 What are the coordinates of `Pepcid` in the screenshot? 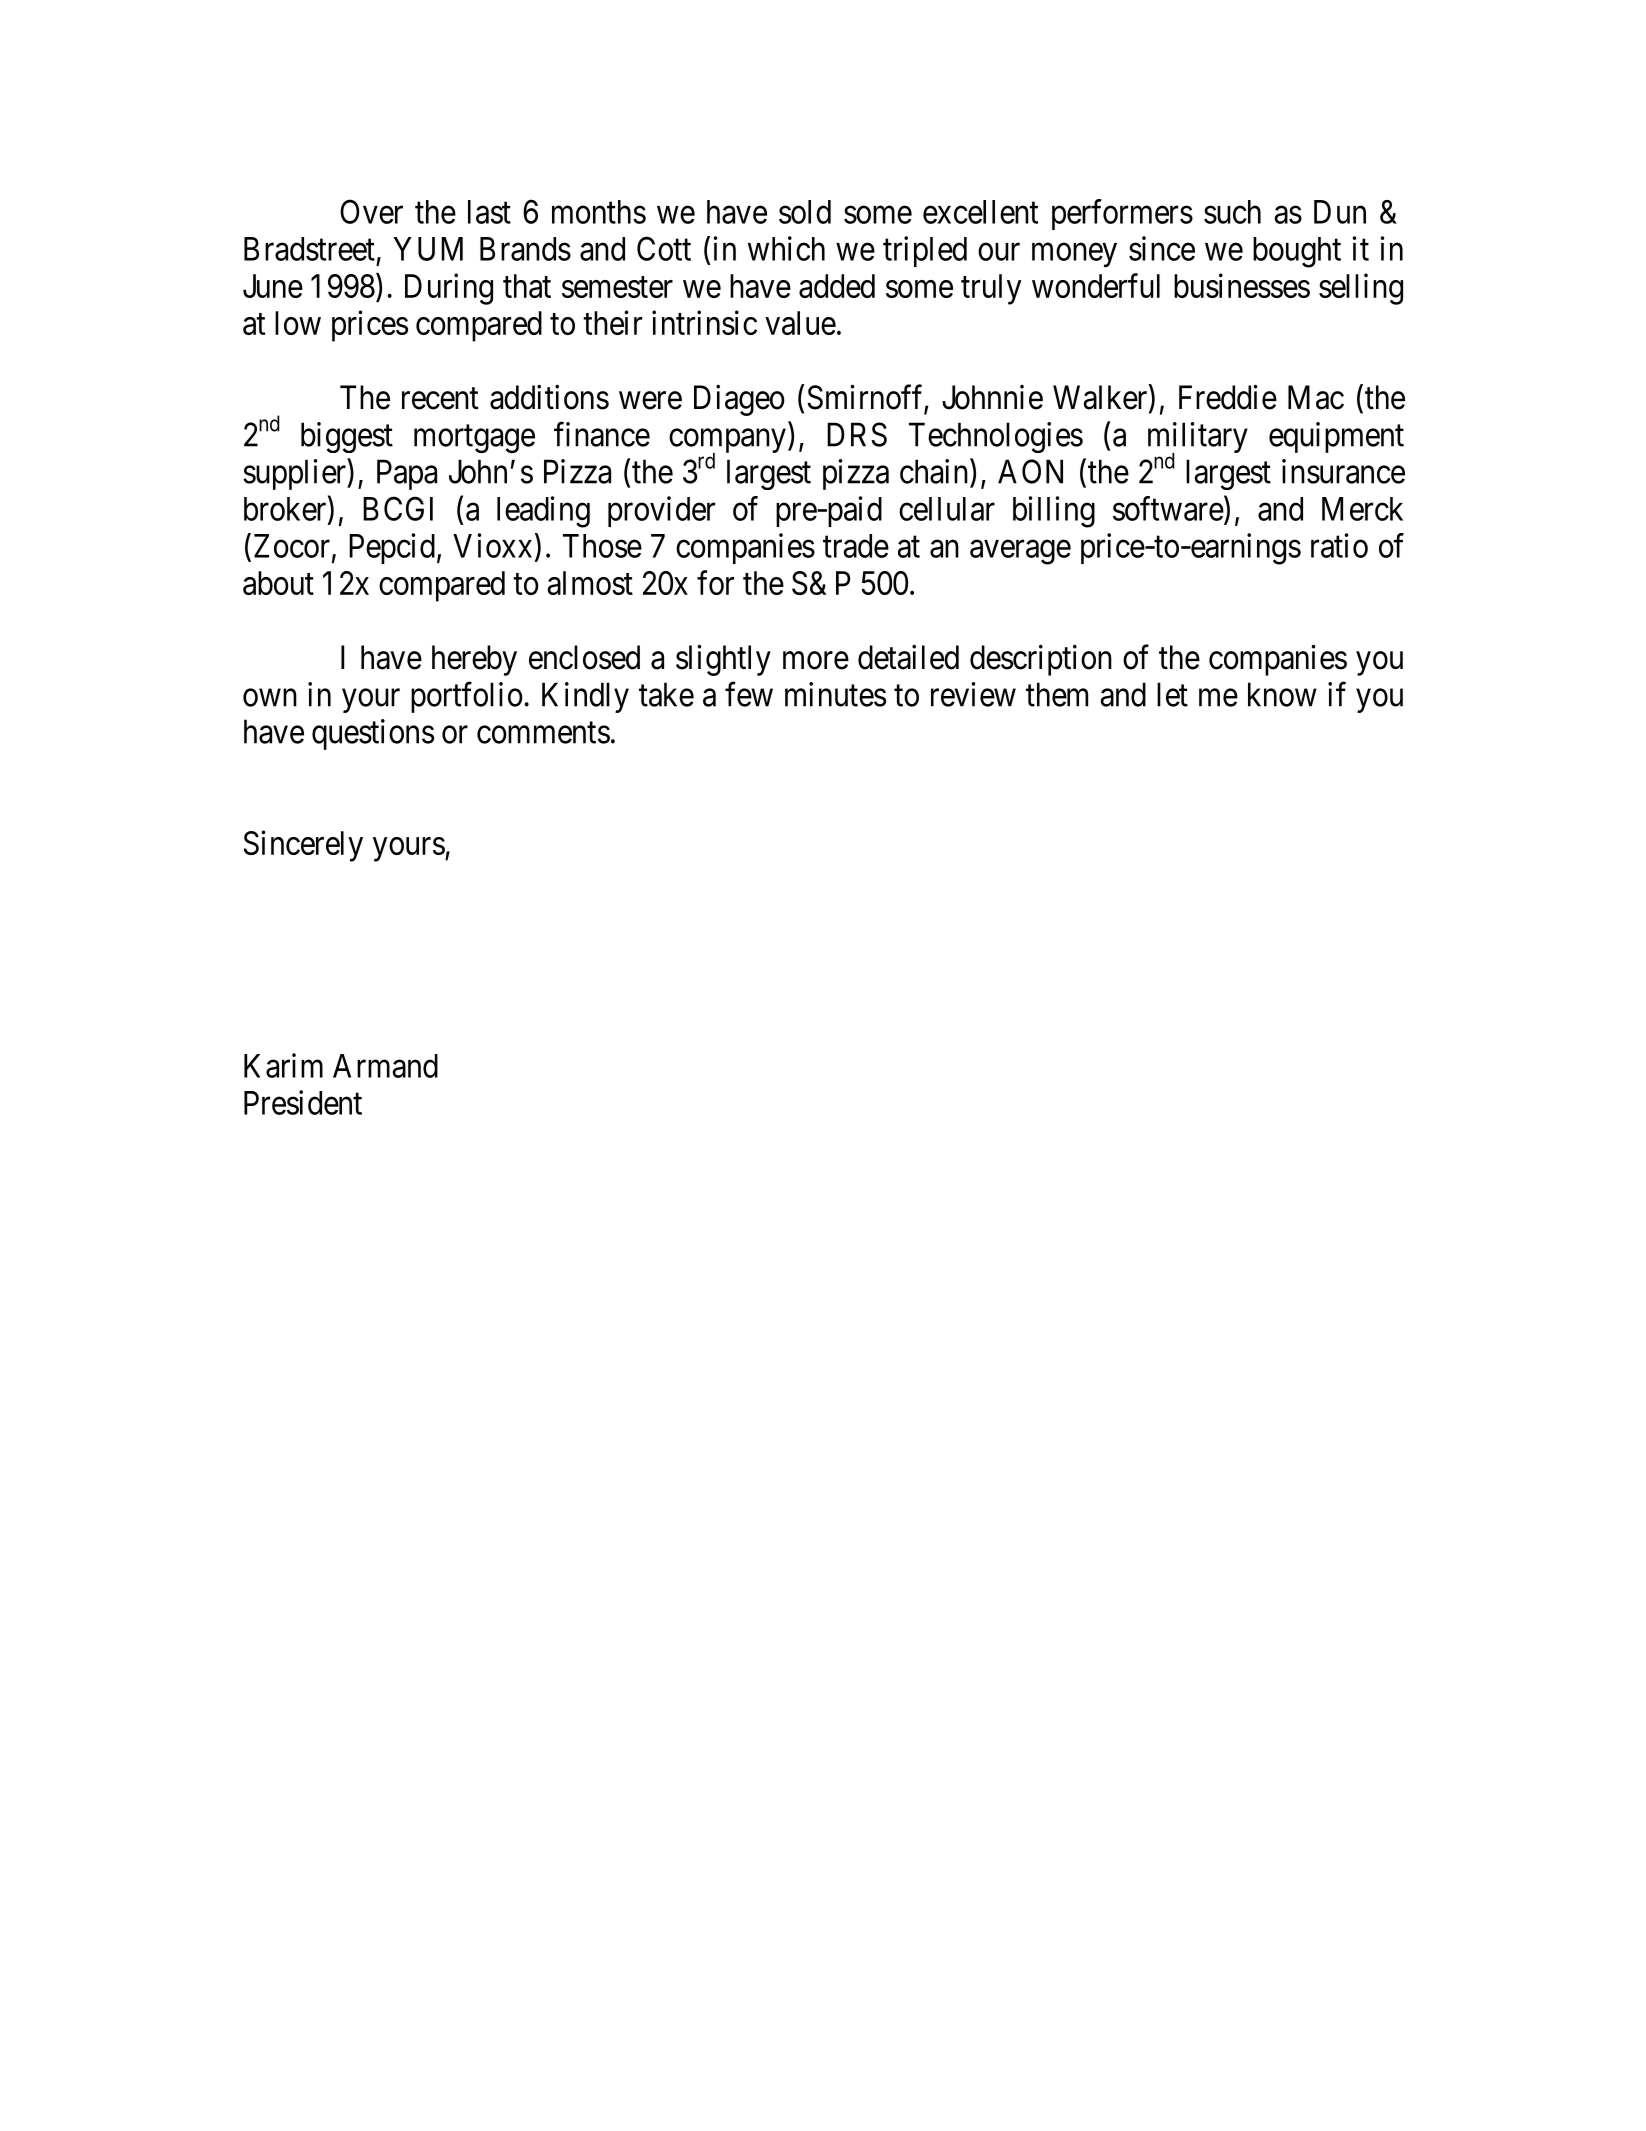 It's located at (392, 548).
